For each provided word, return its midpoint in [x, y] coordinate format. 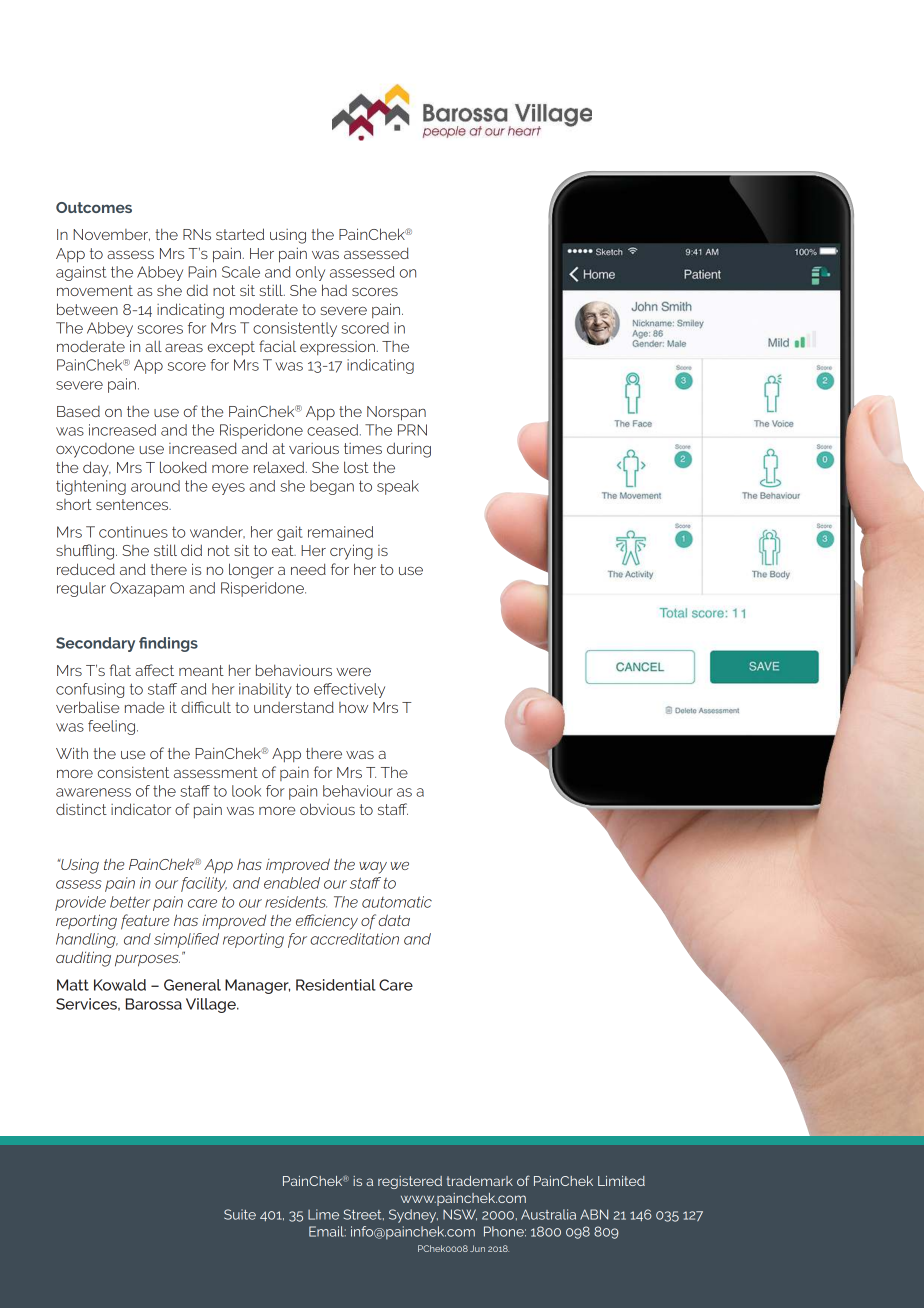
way [373, 868]
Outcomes [94, 207]
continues [133, 532]
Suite [240, 1214]
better [130, 902]
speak [398, 487]
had [334, 290]
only [310, 273]
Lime [323, 1214]
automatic [397, 902]
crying [351, 552]
